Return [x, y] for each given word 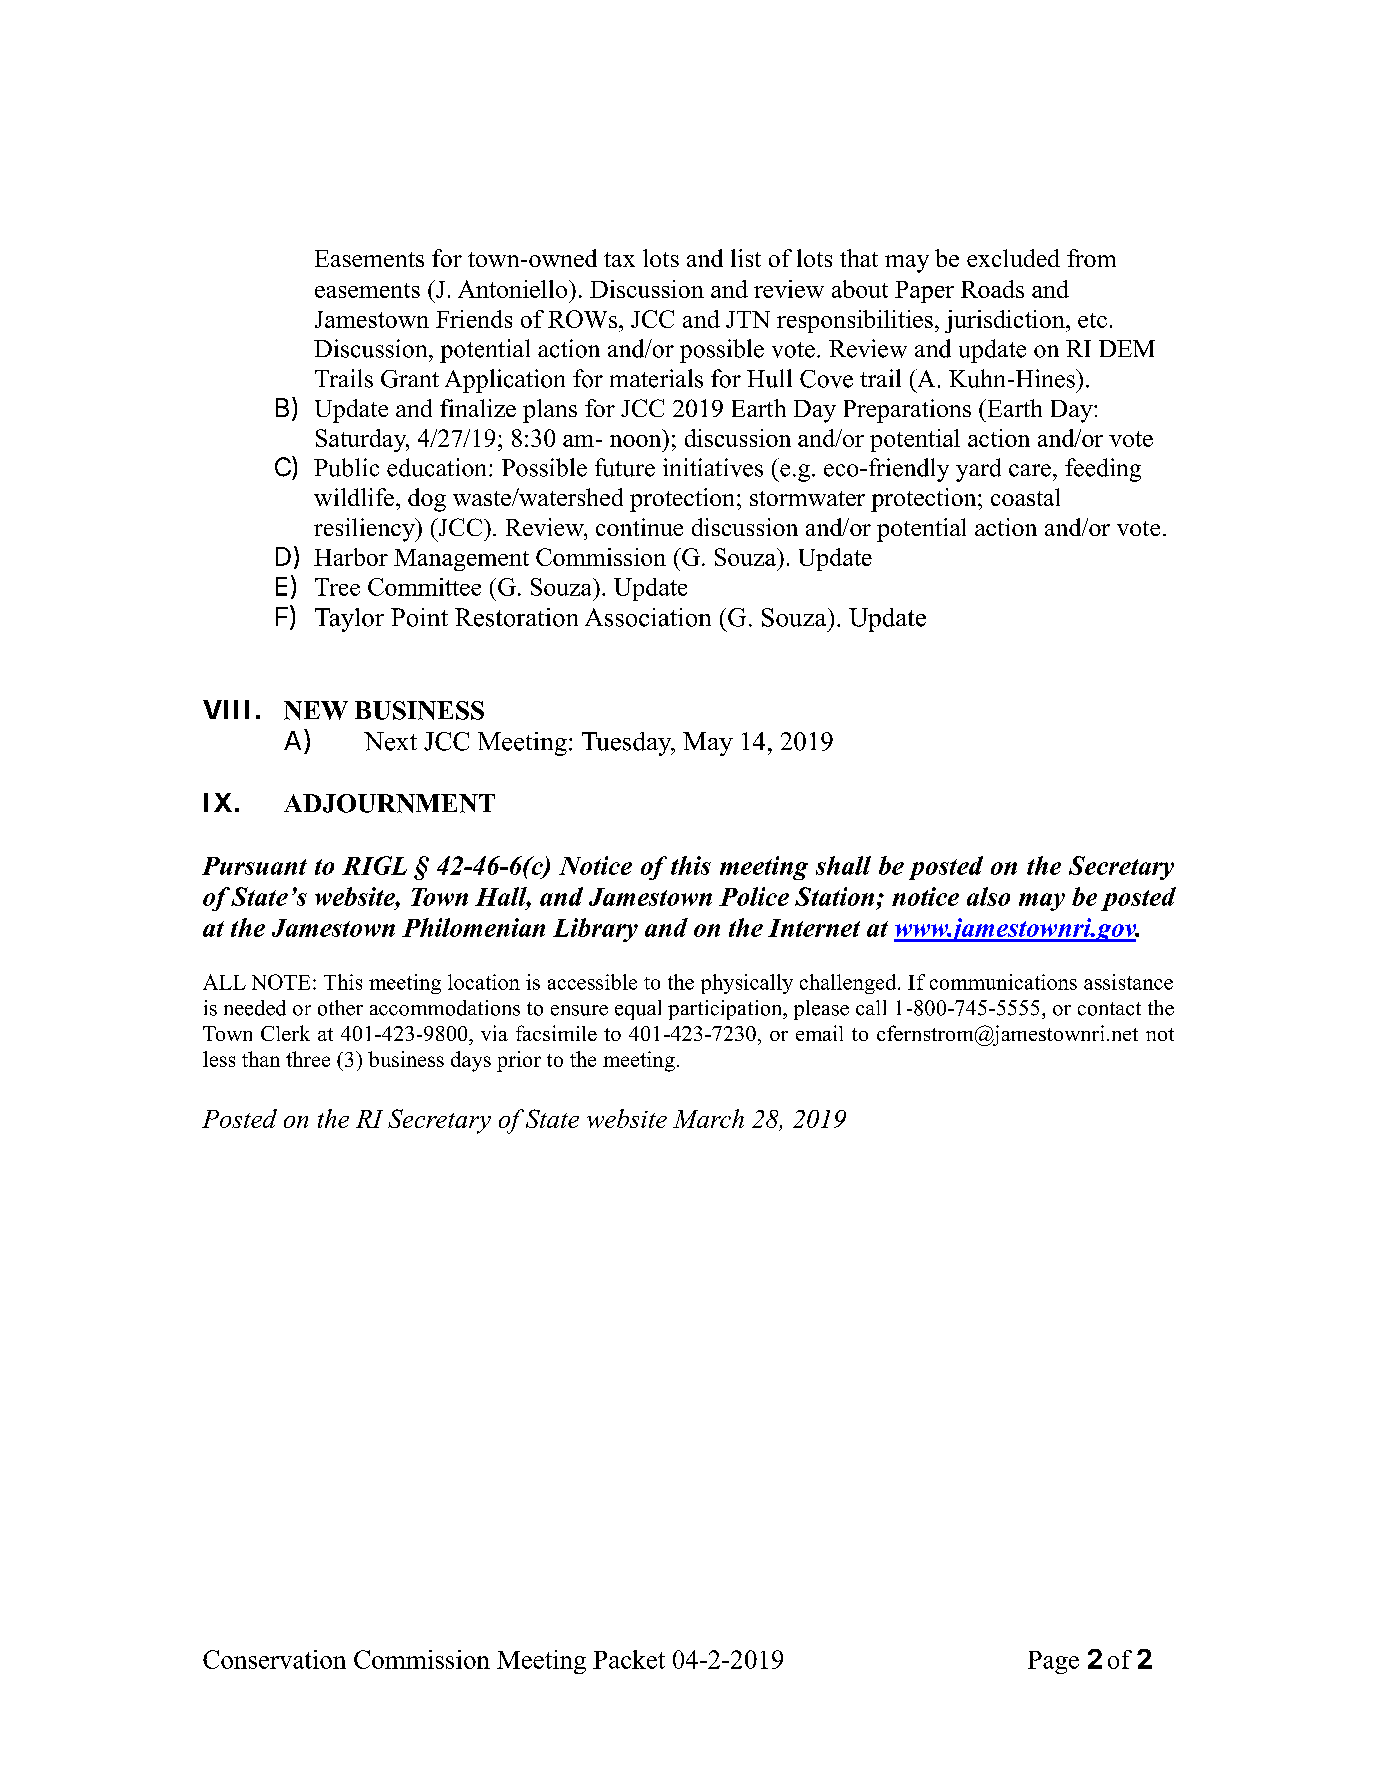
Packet [629, 1659]
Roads [992, 289]
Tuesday [628, 744]
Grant [410, 379]
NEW [316, 710]
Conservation [274, 1659]
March [708, 1118]
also [988, 896]
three [308, 1059]
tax [619, 259]
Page [1053, 1662]
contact [1109, 1009]
